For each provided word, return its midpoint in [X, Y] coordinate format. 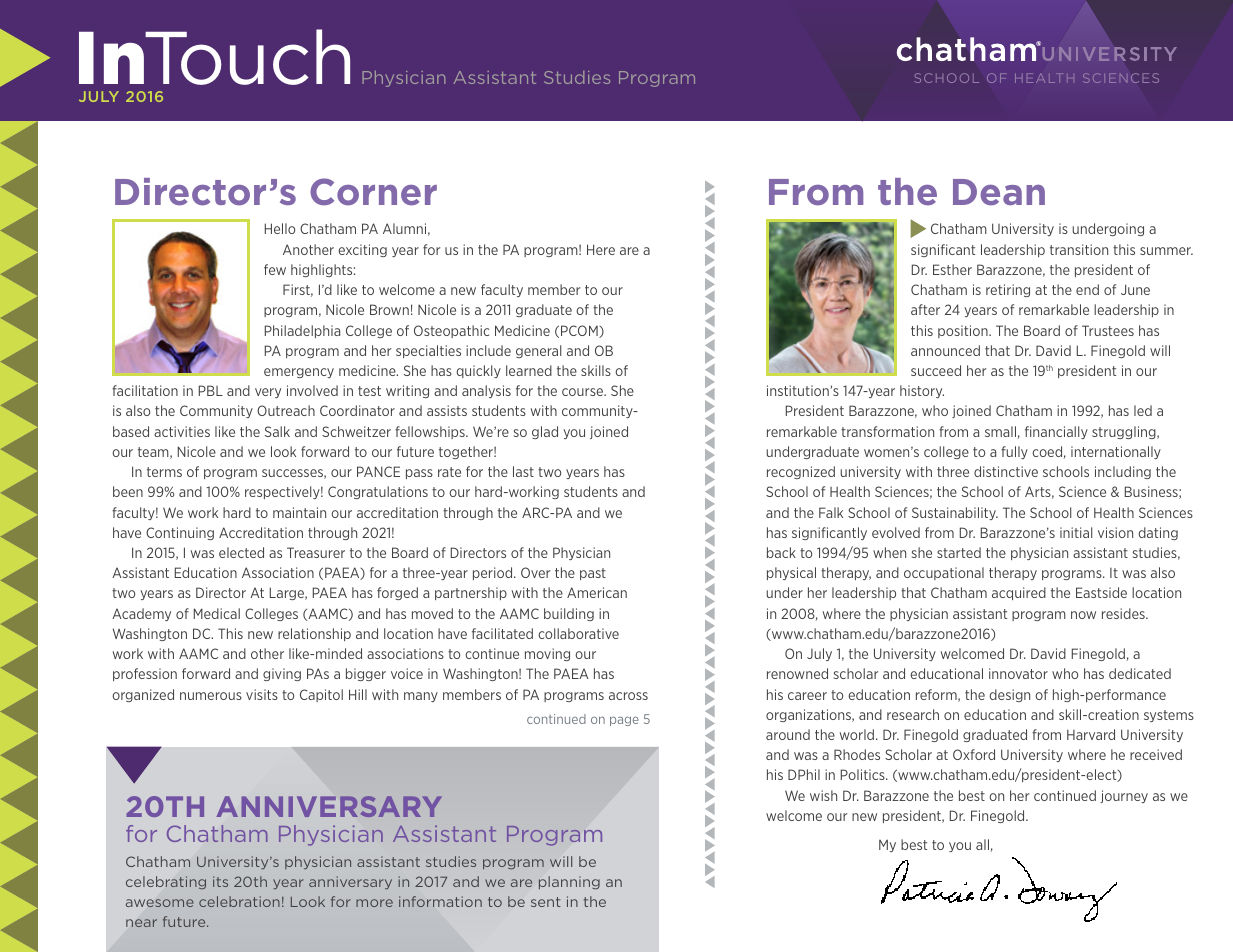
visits [262, 694]
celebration [239, 901]
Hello [280, 228]
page [624, 721]
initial [1076, 532]
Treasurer [316, 552]
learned [529, 370]
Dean [999, 192]
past [593, 574]
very [268, 393]
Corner [373, 192]
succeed [936, 370]
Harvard [1091, 734]
